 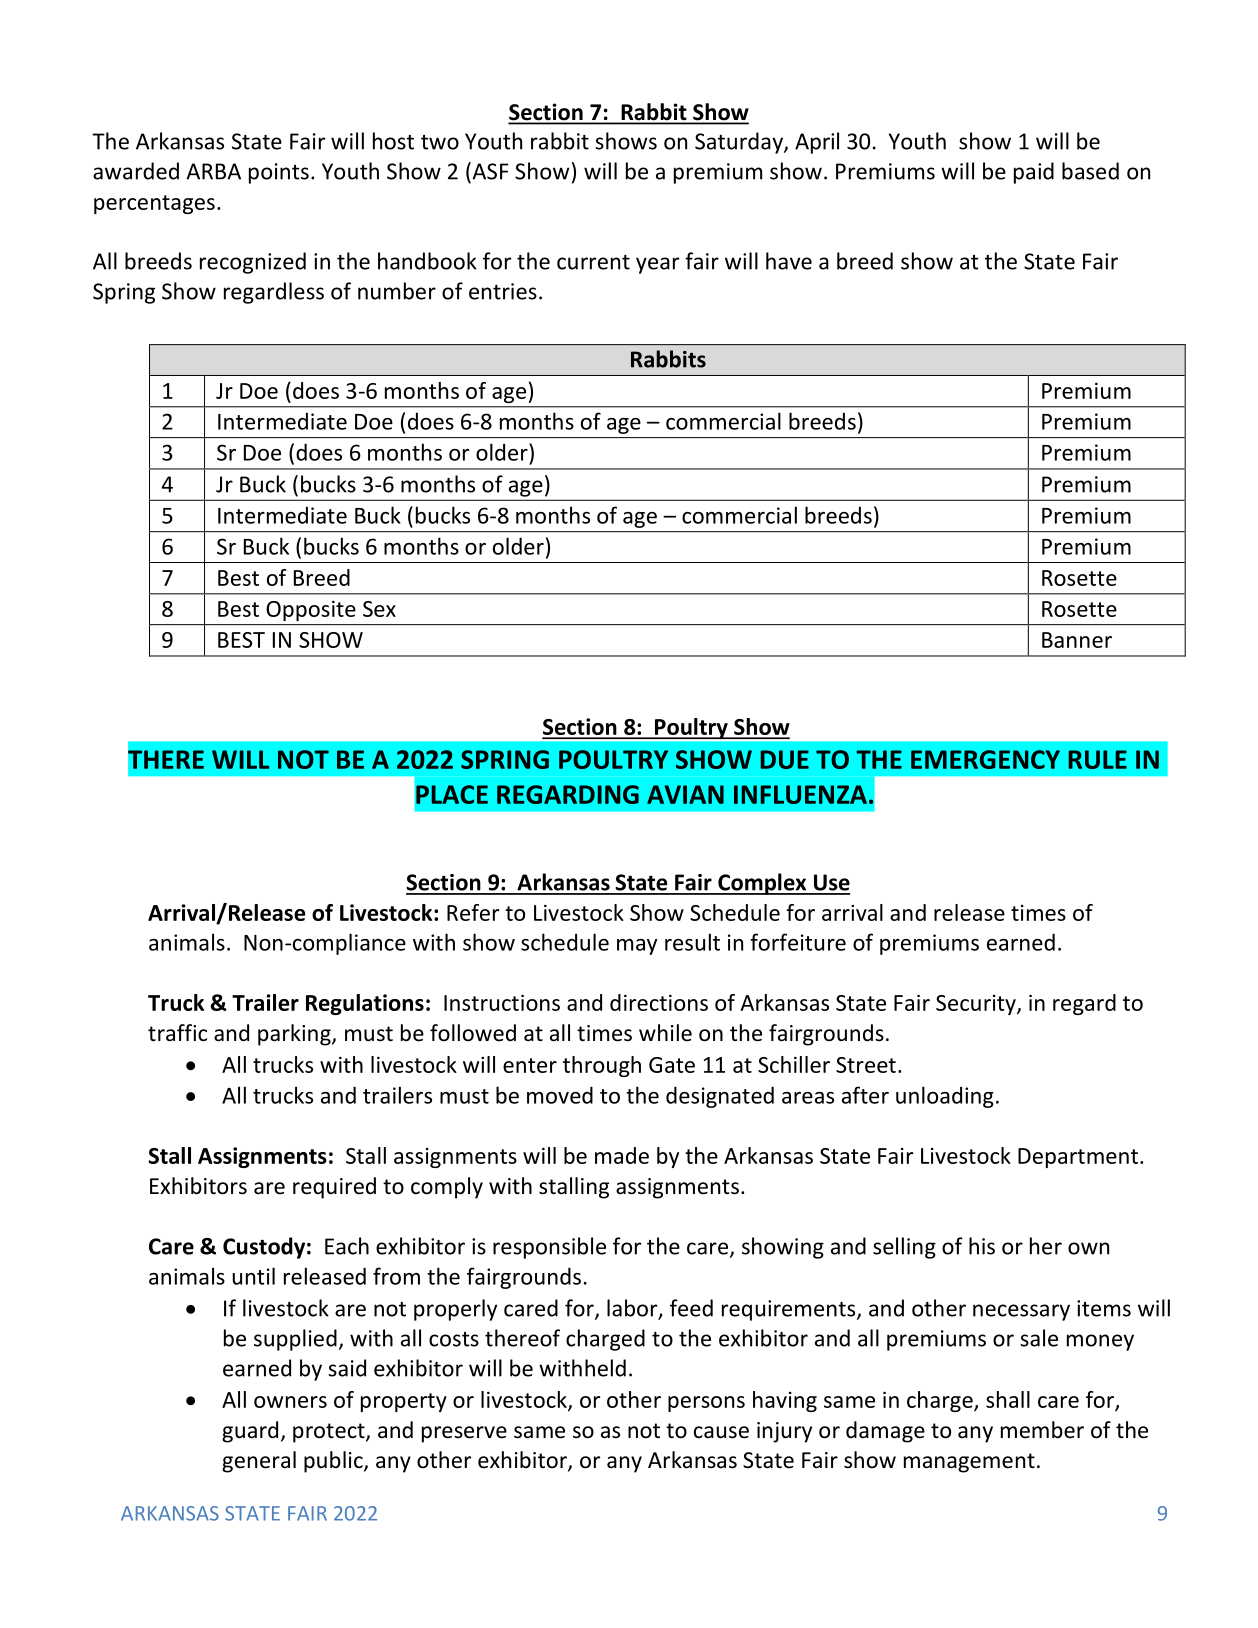 I want to click on persons, so click(x=706, y=1404).
